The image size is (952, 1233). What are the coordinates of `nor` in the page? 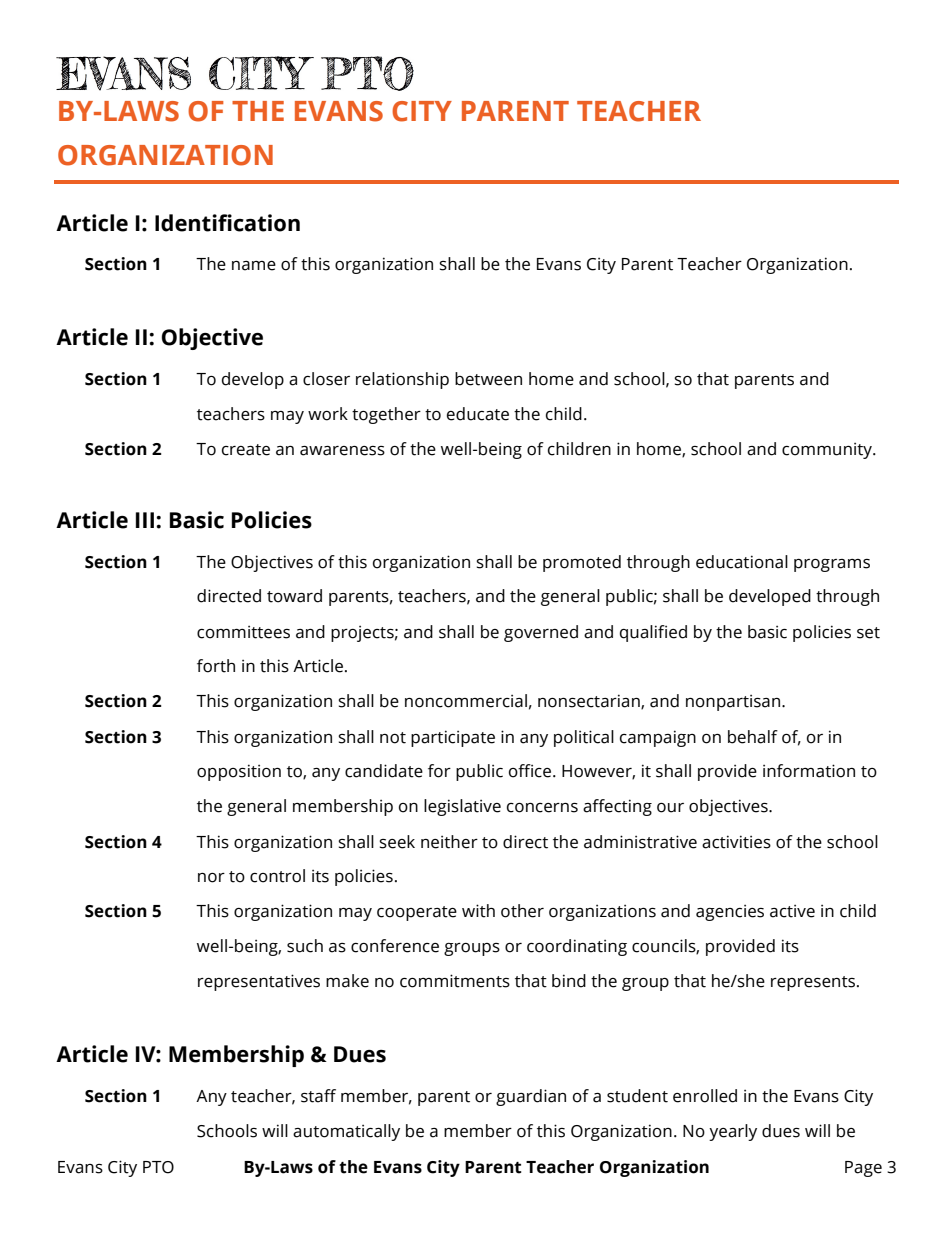 It's located at (211, 878).
